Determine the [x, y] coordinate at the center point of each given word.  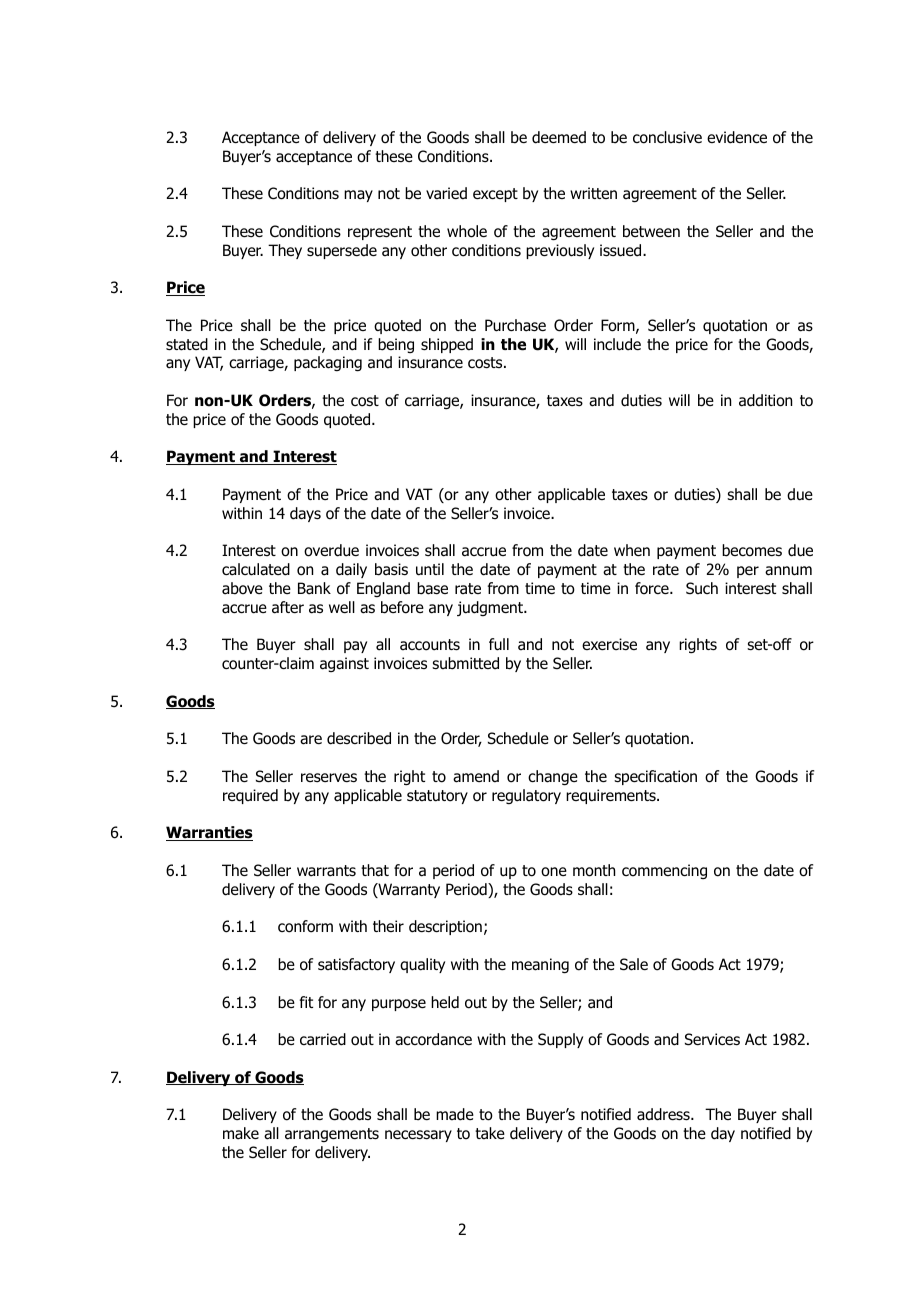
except [495, 195]
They [285, 251]
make [241, 1133]
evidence [737, 137]
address [664, 1114]
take [490, 1133]
